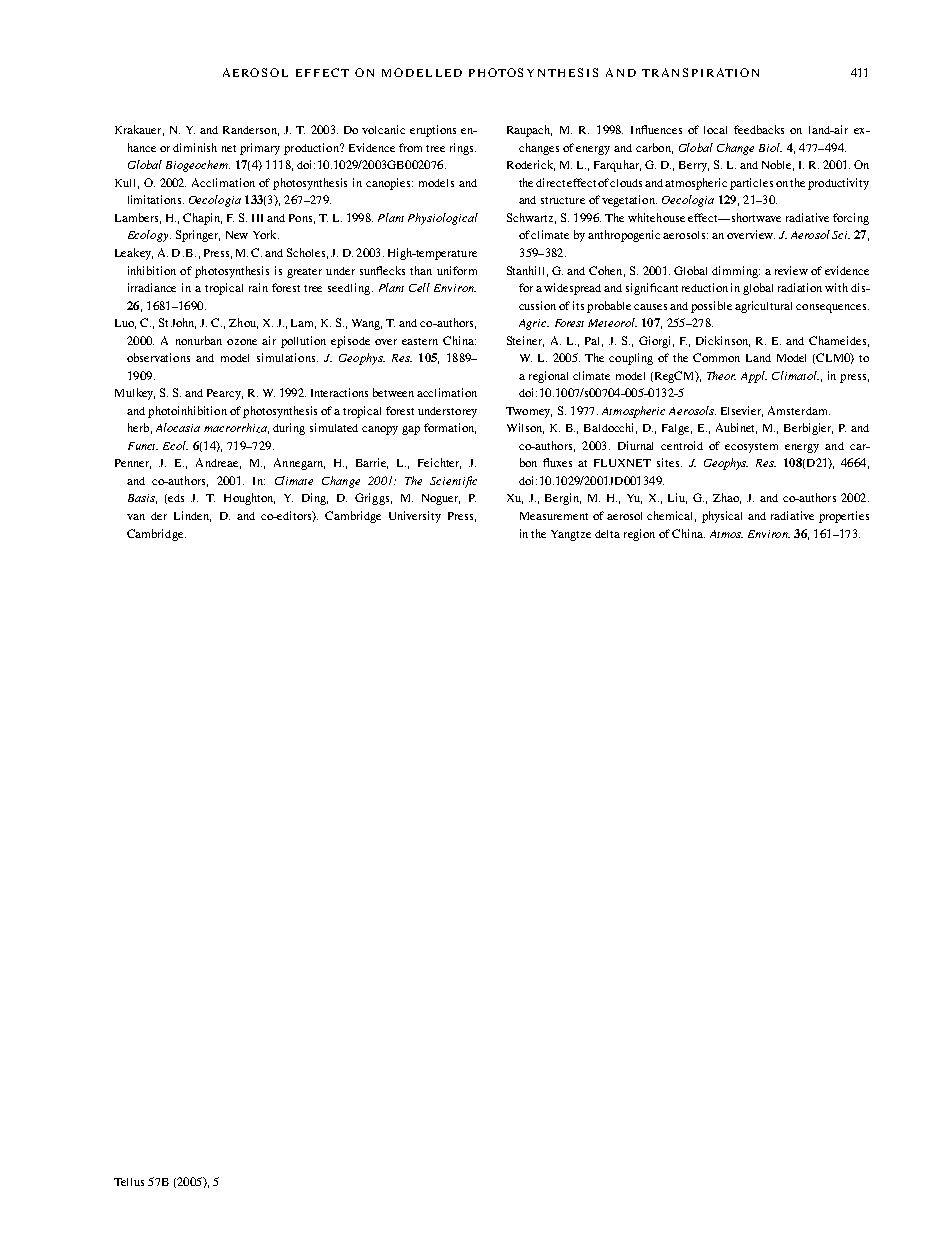 Image resolution: width=952 pixels, height=1251 pixels. Describe the element at coordinates (844, 517) in the screenshot. I see `properties` at that location.
